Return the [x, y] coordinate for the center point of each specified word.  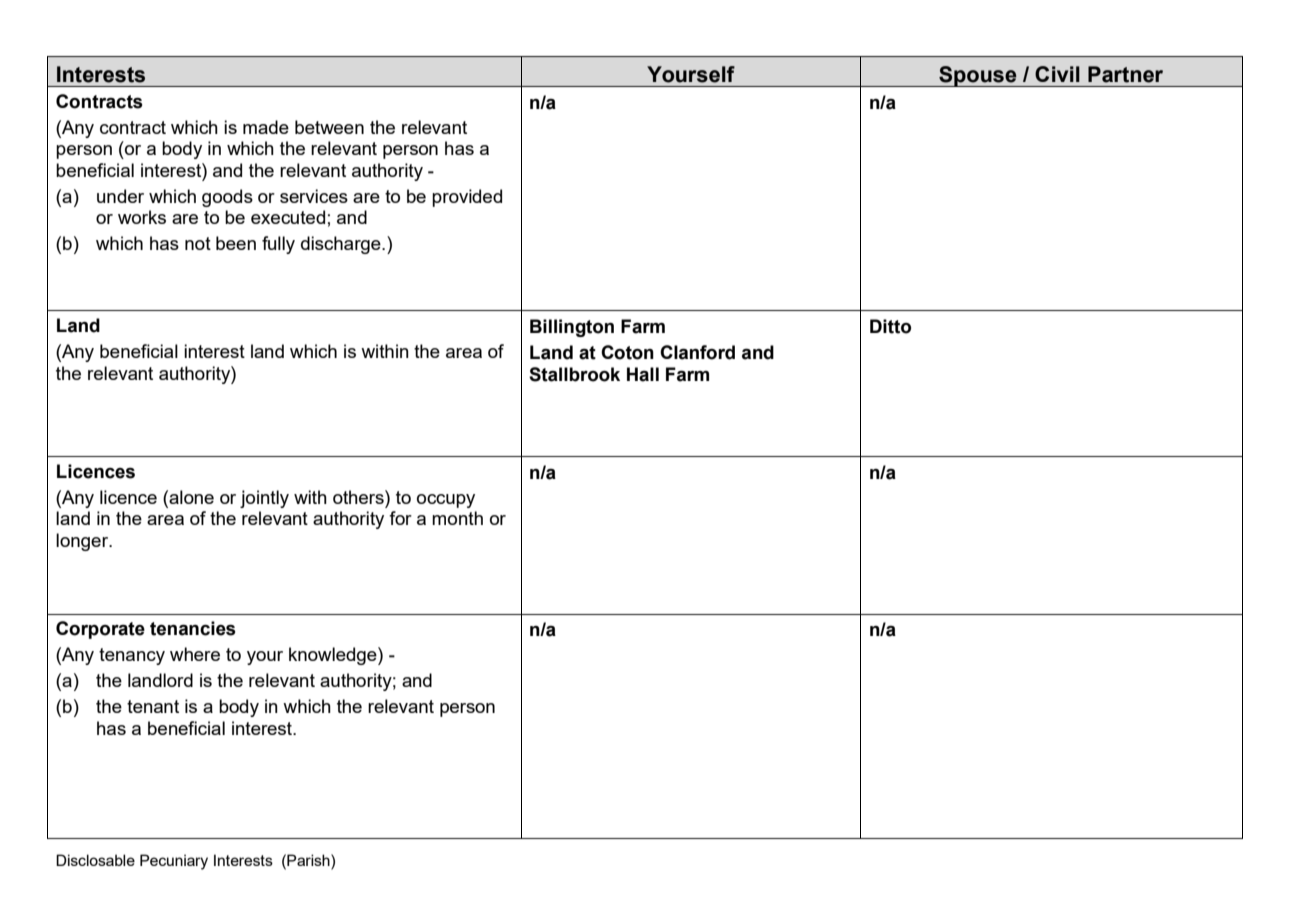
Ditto [890, 326]
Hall [643, 374]
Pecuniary [174, 862]
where [195, 654]
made [266, 127]
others [359, 497]
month [457, 518]
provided [467, 198]
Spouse [978, 76]
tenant [153, 706]
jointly [264, 499]
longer [83, 542]
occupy [446, 501]
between [329, 127]
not [198, 243]
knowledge [334, 656]
